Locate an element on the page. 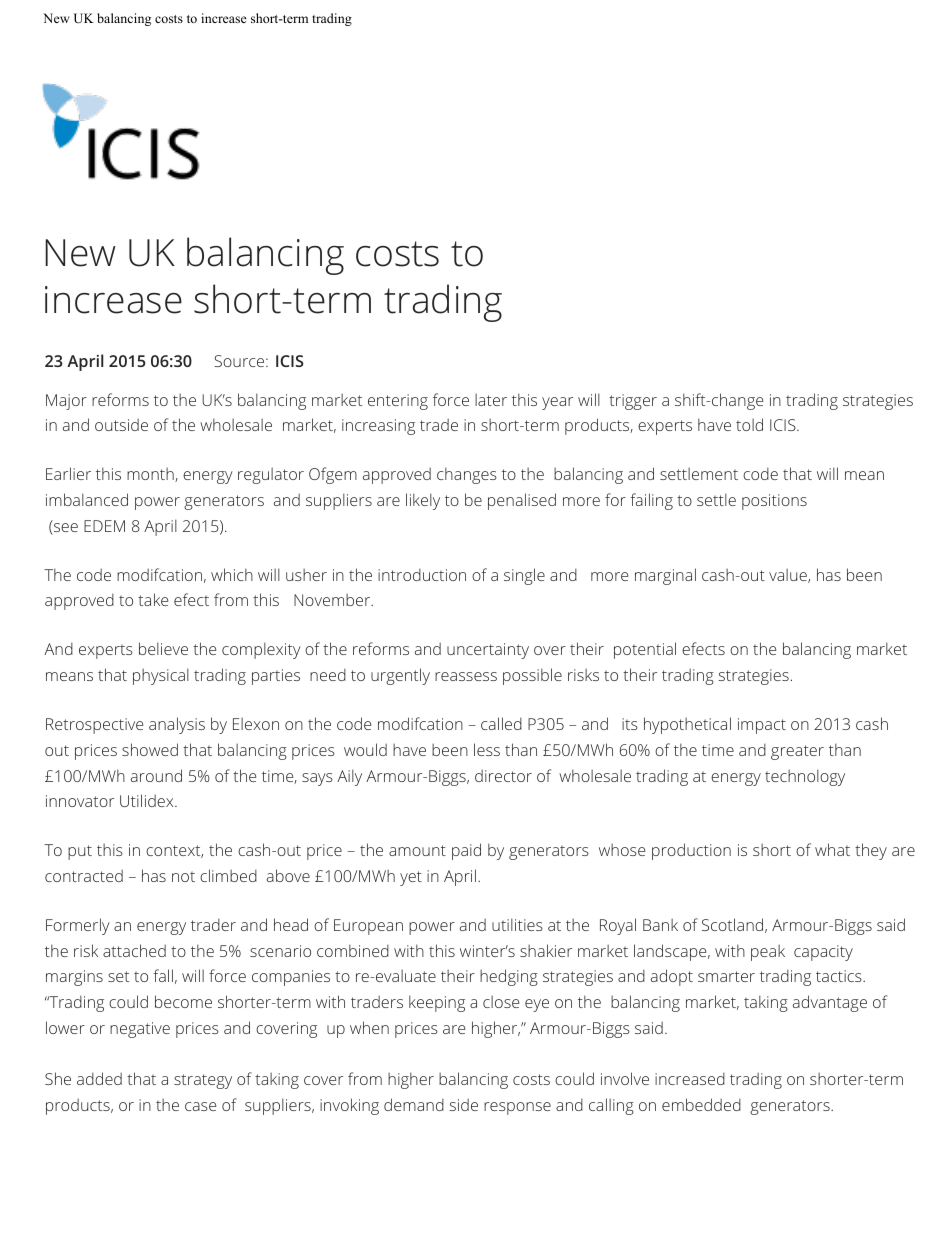 The width and height of the image is (952, 1233). less is located at coordinates (487, 749).
